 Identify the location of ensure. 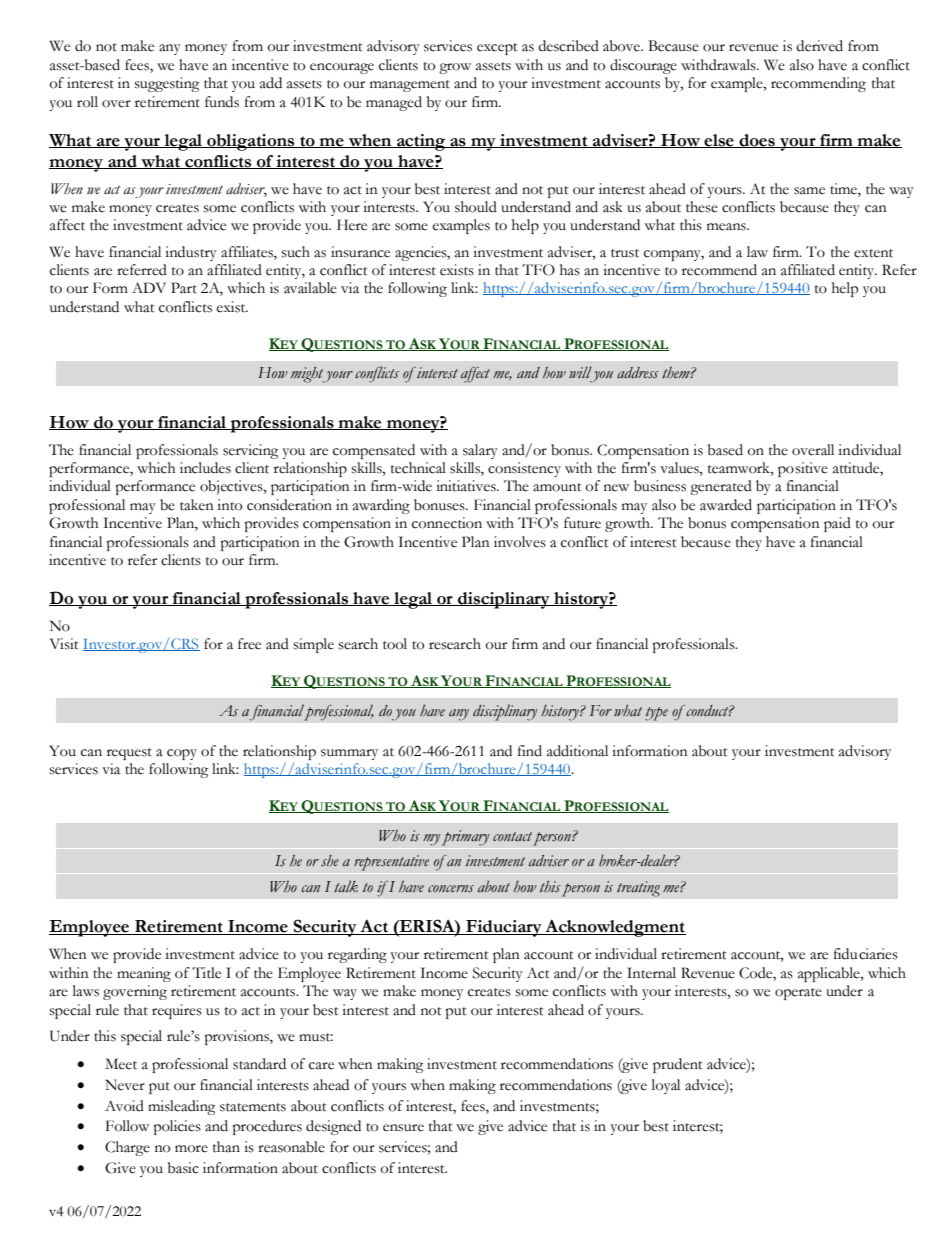
(403, 1128).
